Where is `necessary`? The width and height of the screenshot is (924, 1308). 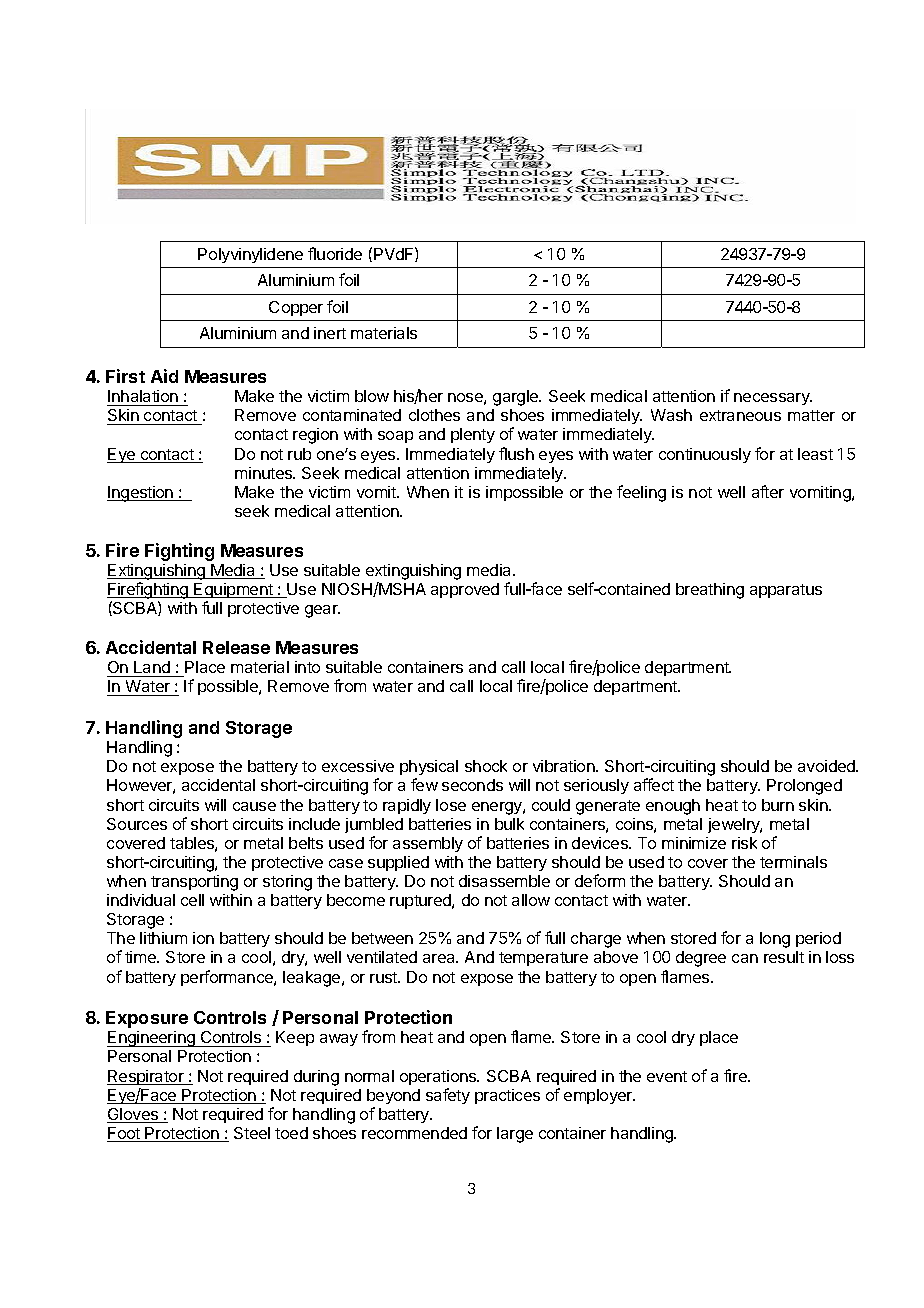 necessary is located at coordinates (773, 399).
